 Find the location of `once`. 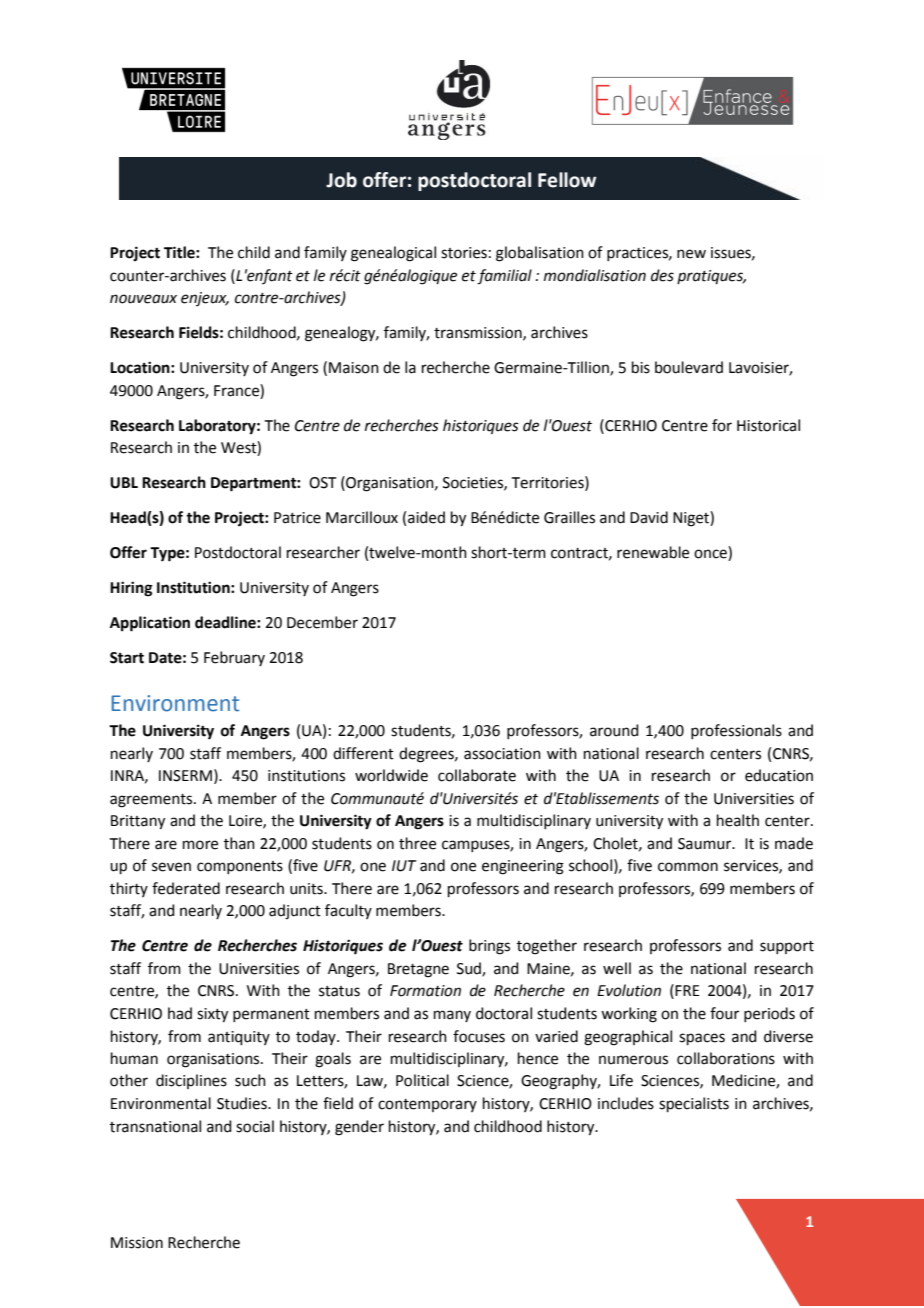

once is located at coordinates (711, 555).
